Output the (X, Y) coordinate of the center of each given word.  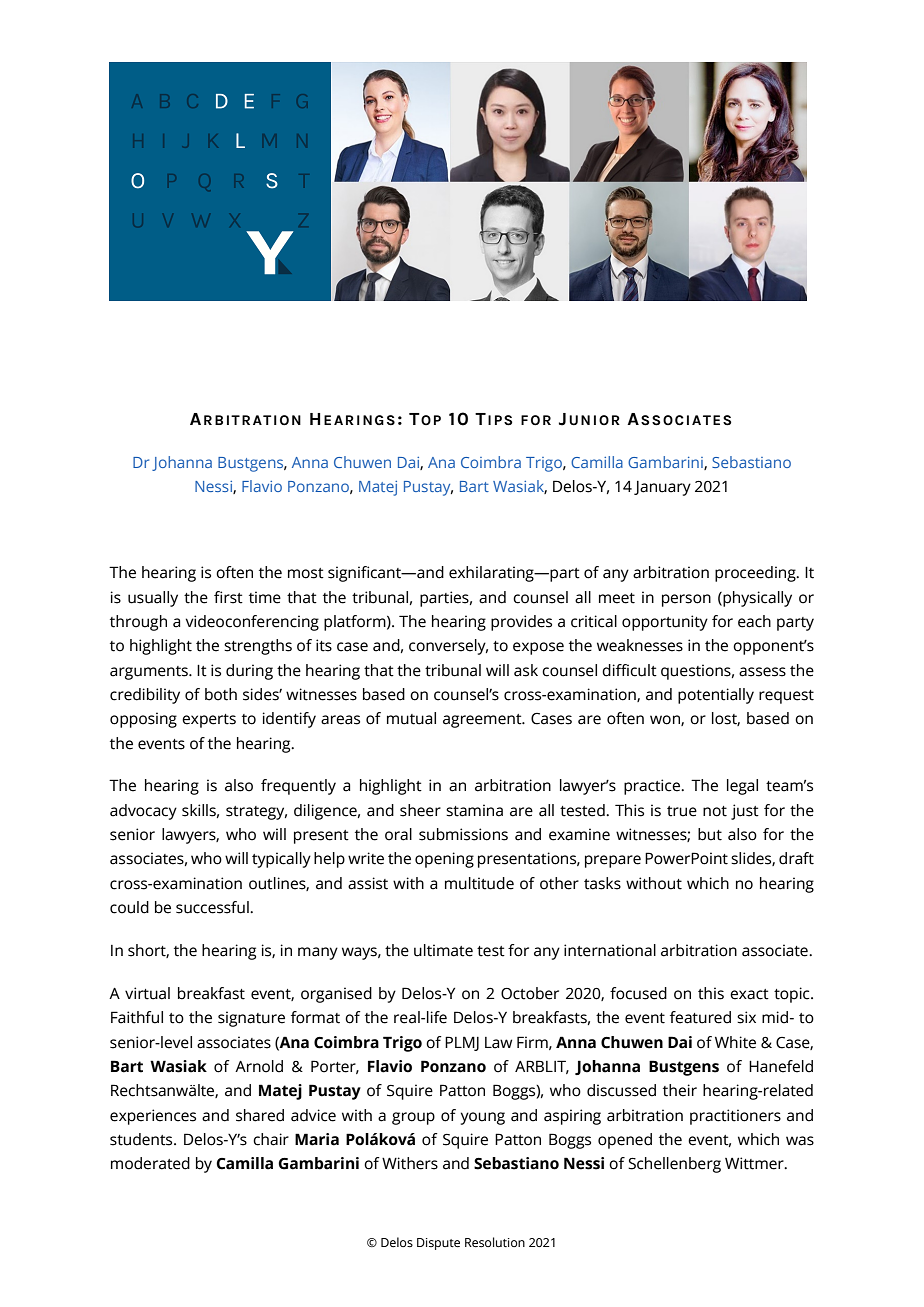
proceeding (756, 574)
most (306, 573)
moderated (150, 1163)
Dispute (438, 1244)
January (662, 488)
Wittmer (755, 1163)
